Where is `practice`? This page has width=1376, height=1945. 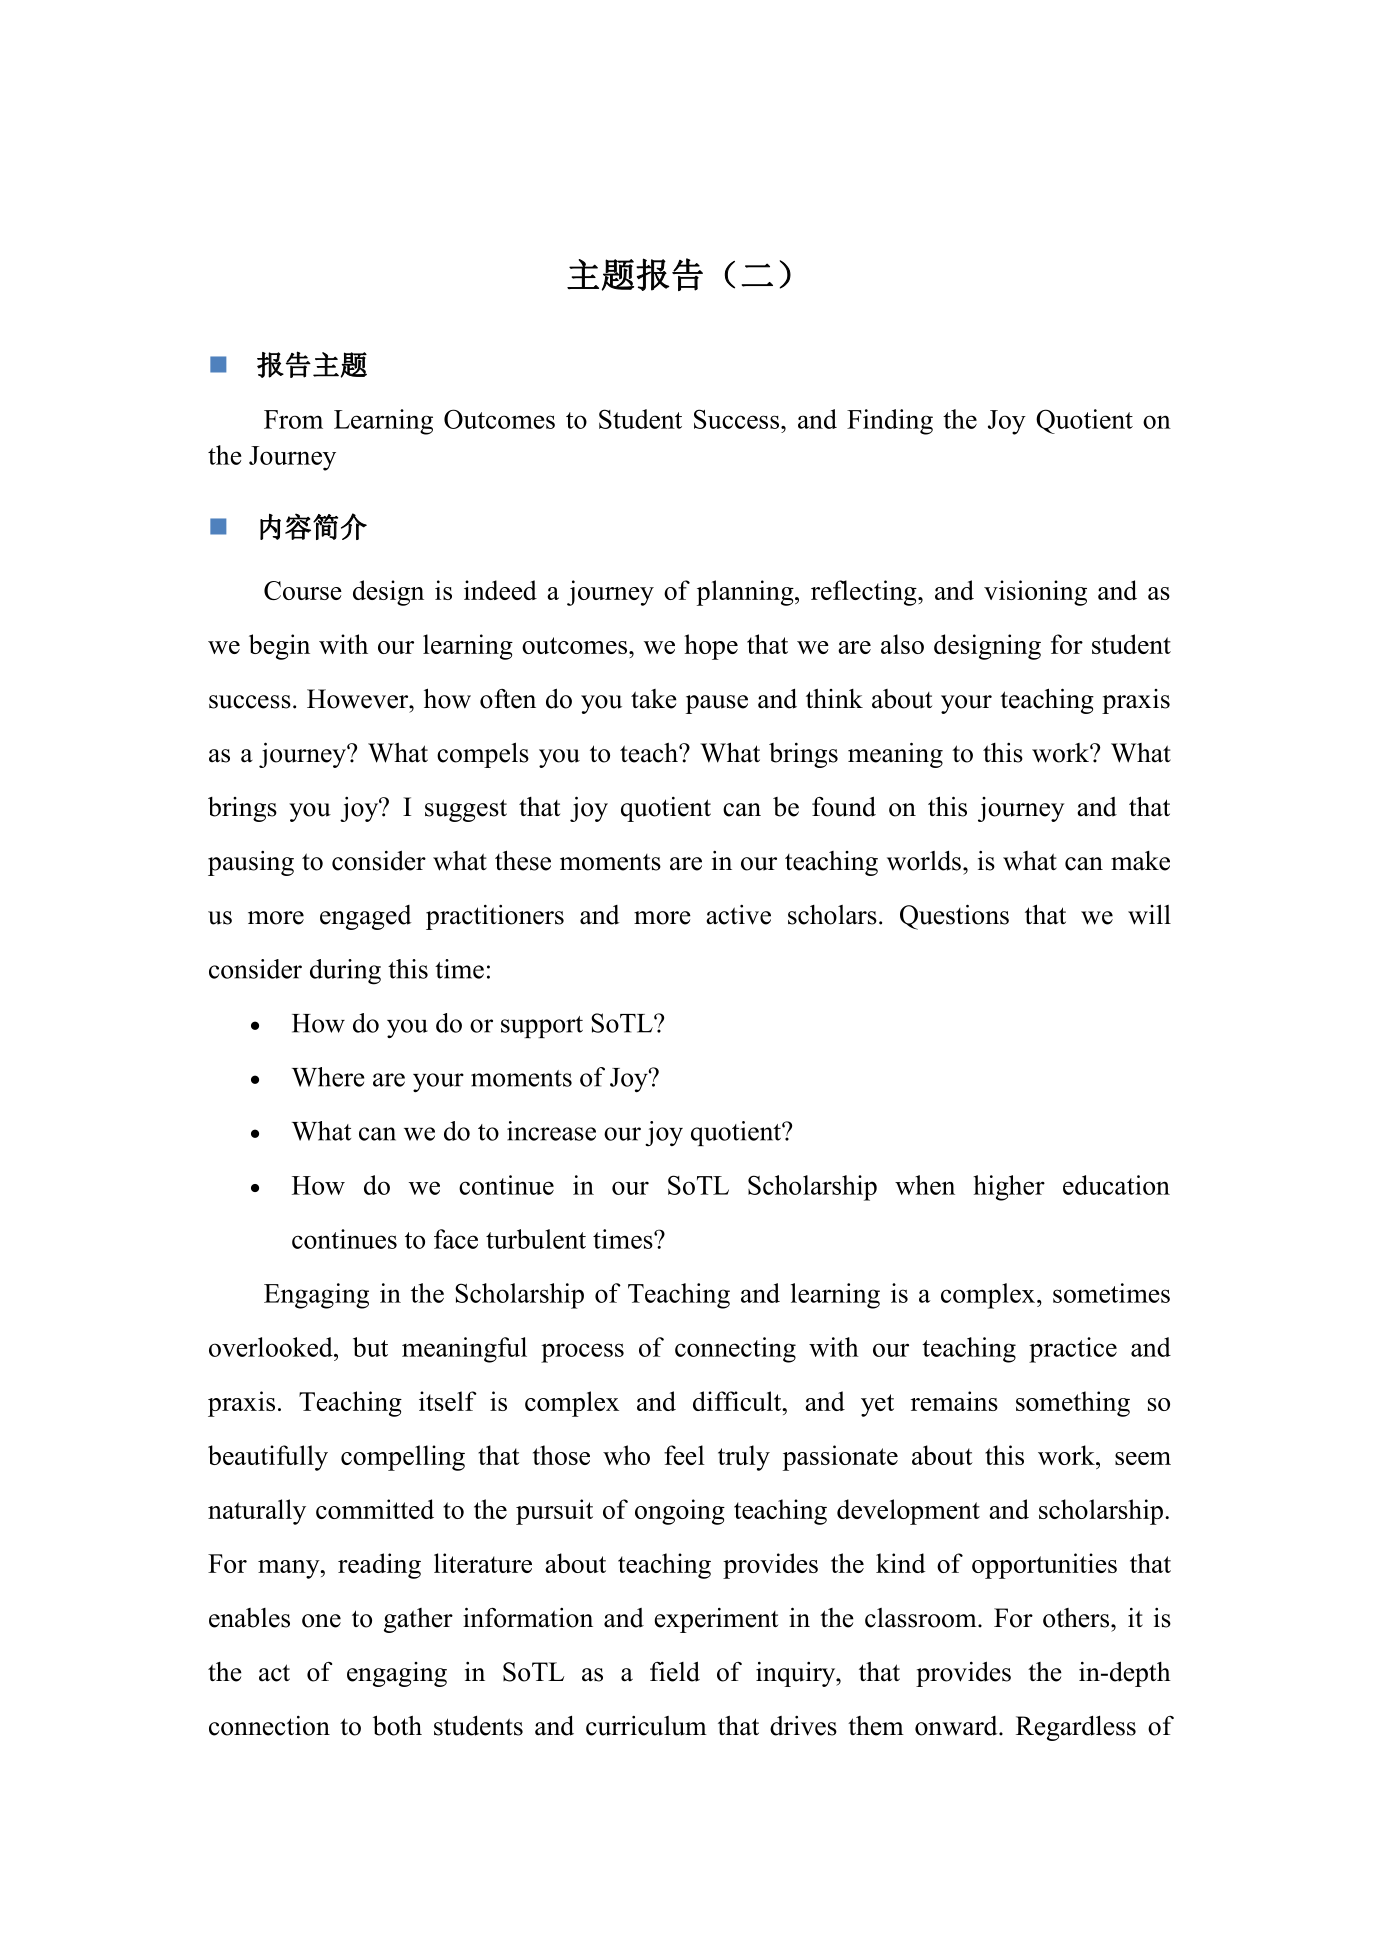 practice is located at coordinates (1073, 1350).
